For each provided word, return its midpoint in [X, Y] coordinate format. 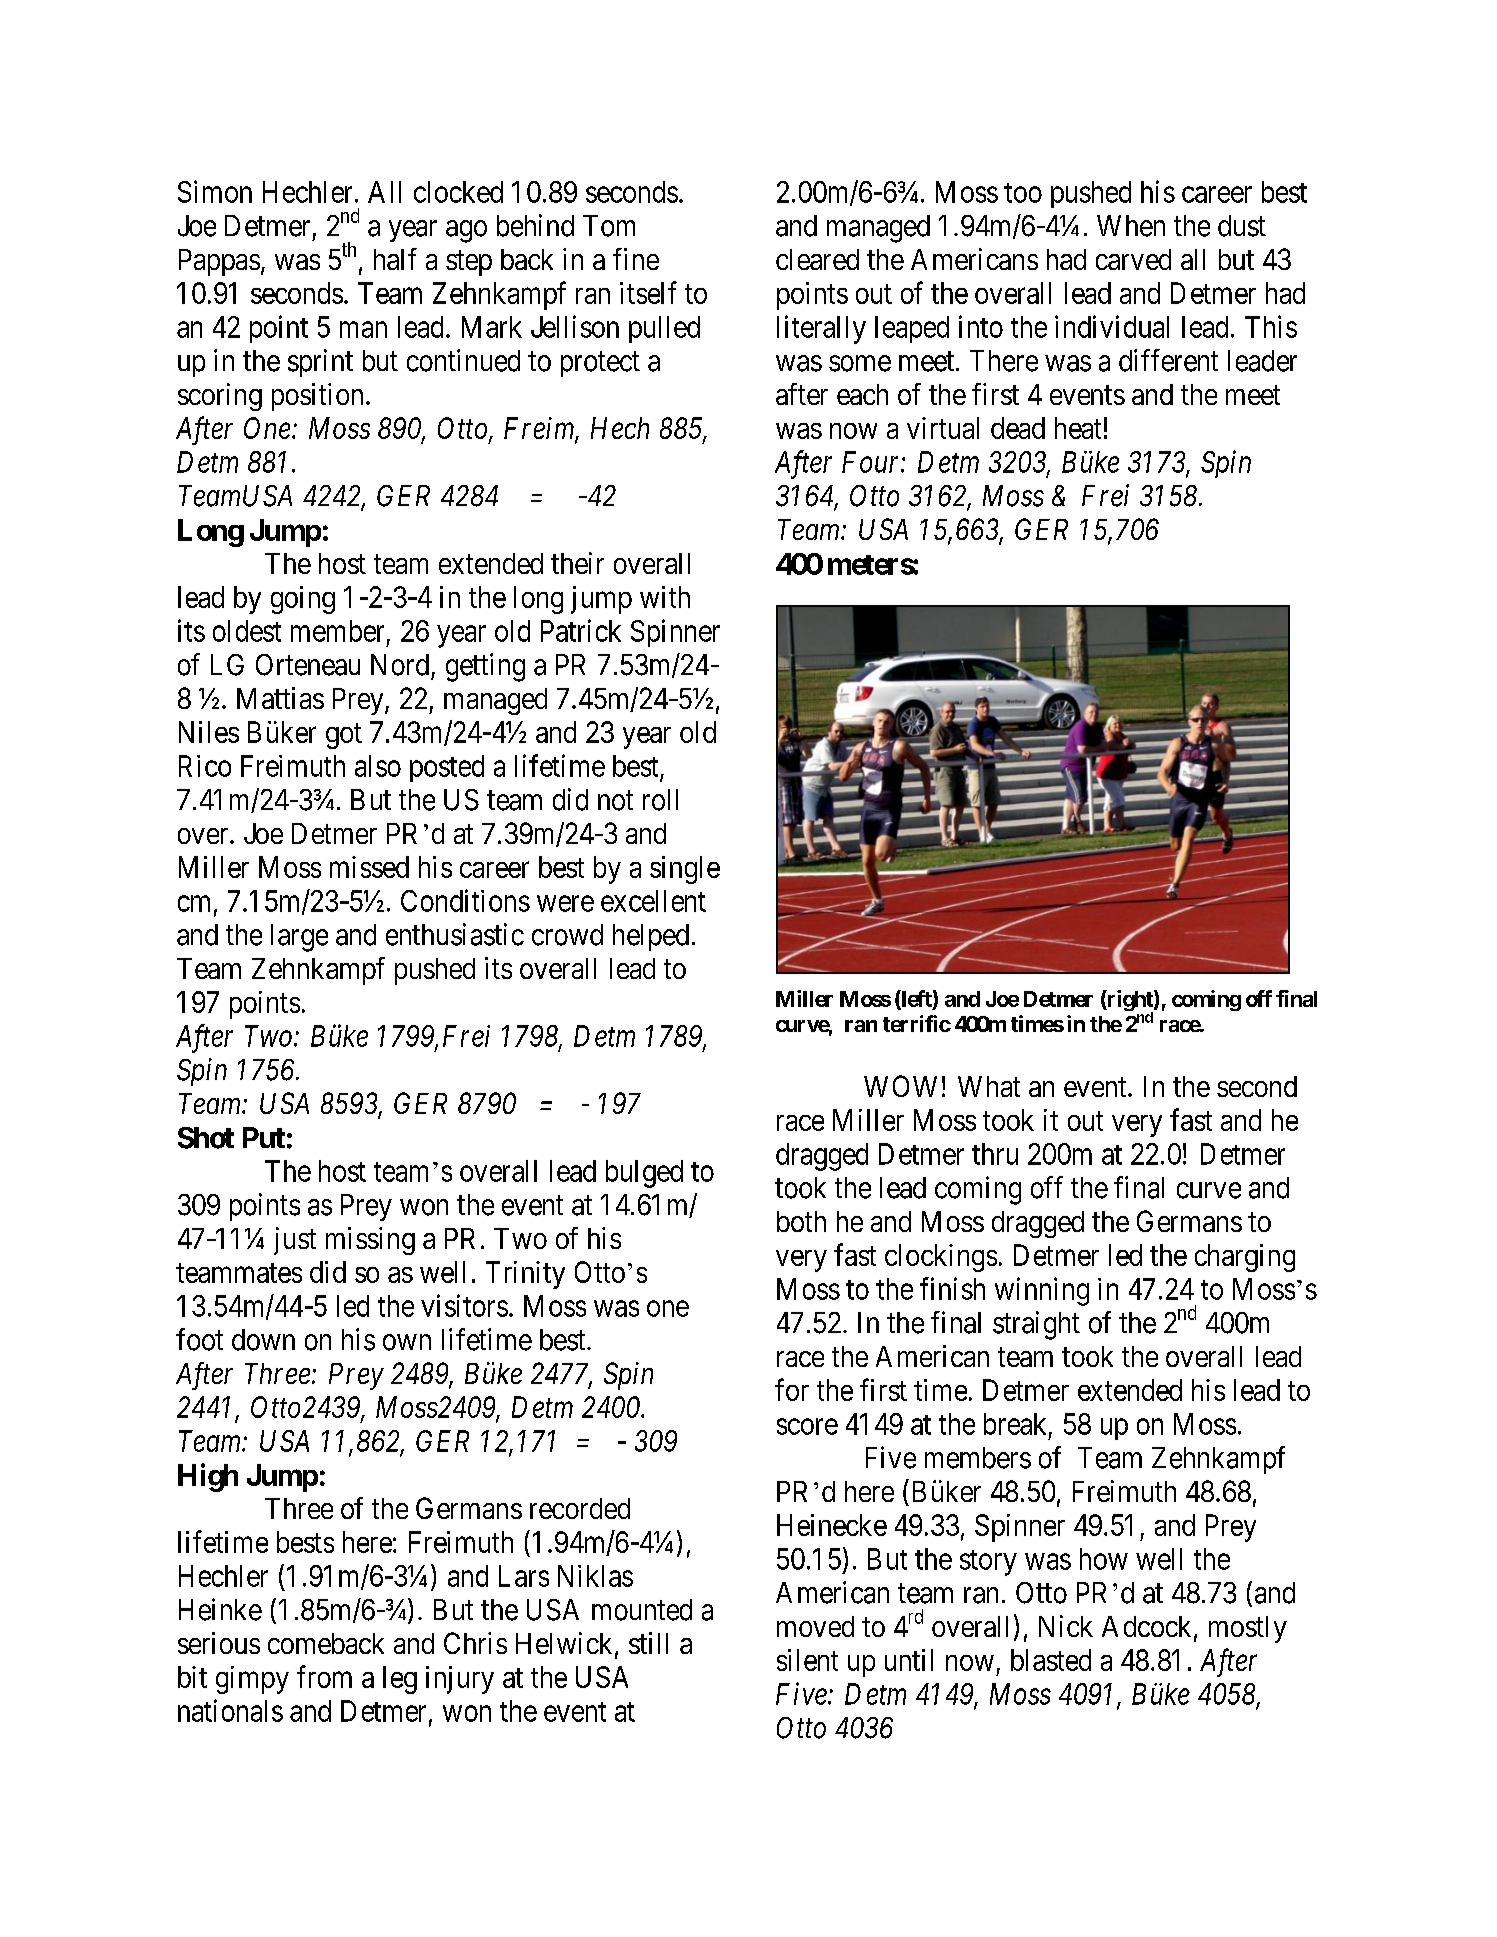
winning [1042, 1291]
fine [636, 259]
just [295, 1241]
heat [1078, 428]
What [989, 1086]
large [299, 938]
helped [651, 937]
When [1131, 226]
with [665, 597]
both [801, 1221]
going [303, 600]
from [324, 1676]
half [395, 259]
